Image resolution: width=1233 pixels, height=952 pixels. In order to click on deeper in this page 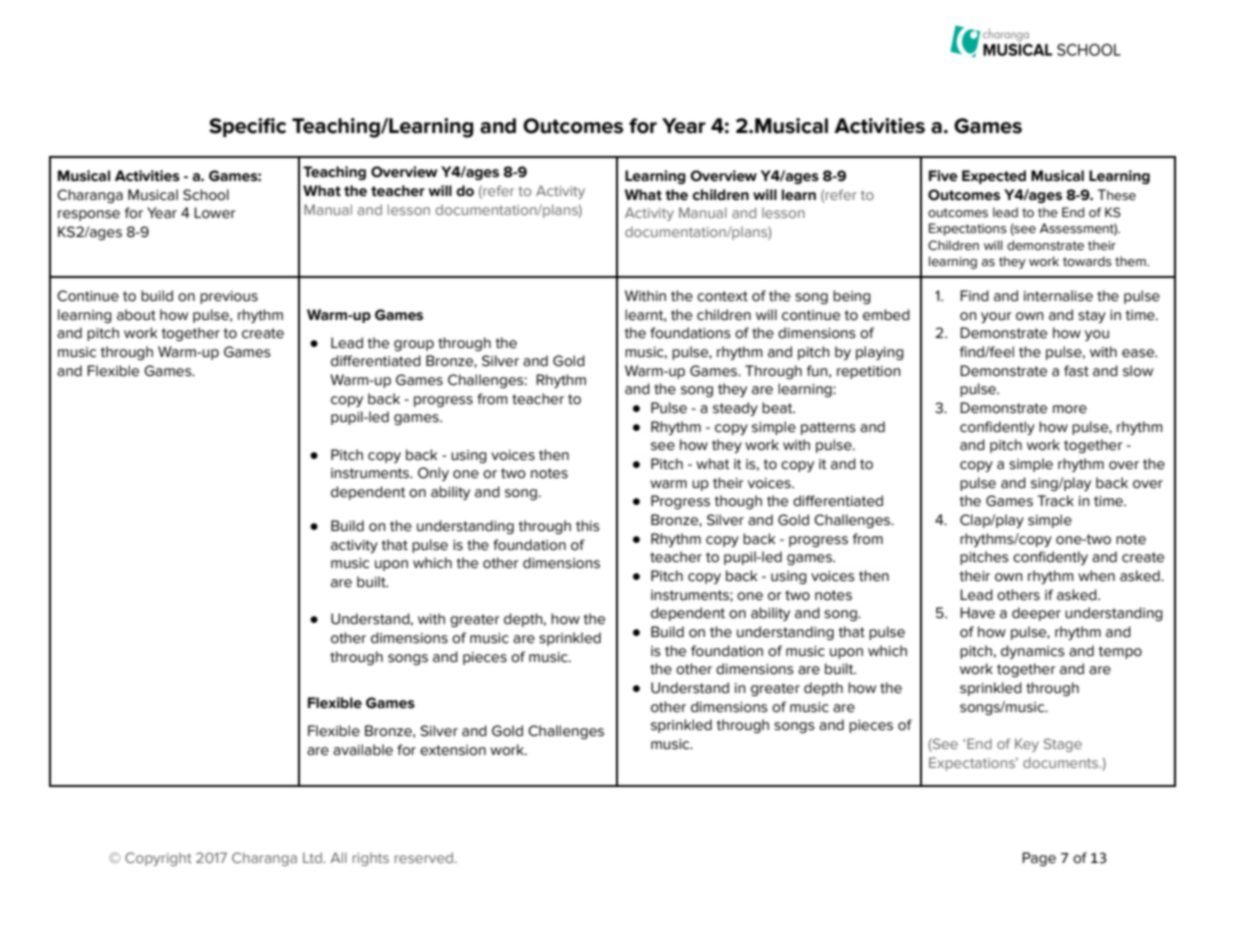, I will do `click(1036, 614)`.
